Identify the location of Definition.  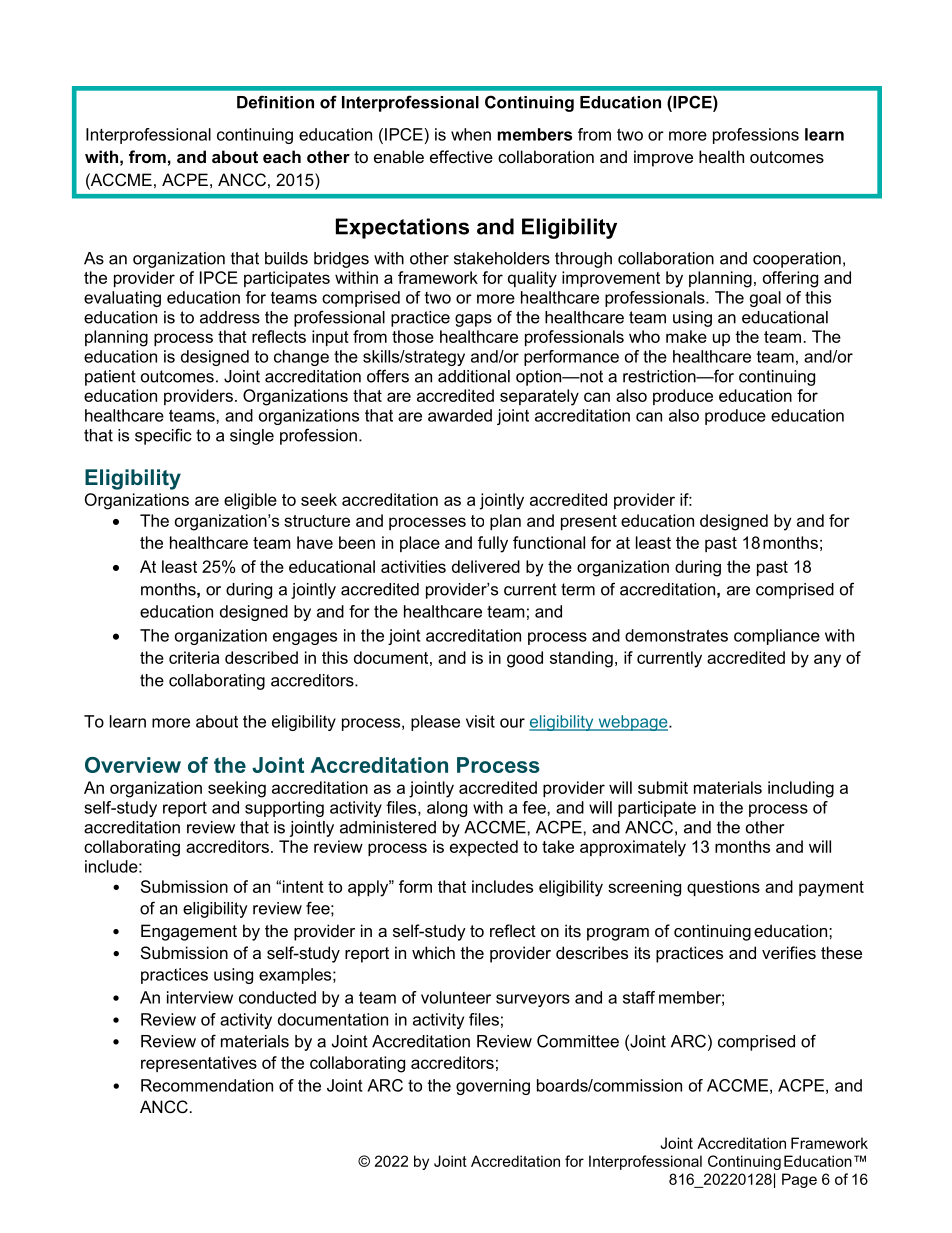
(275, 102).
